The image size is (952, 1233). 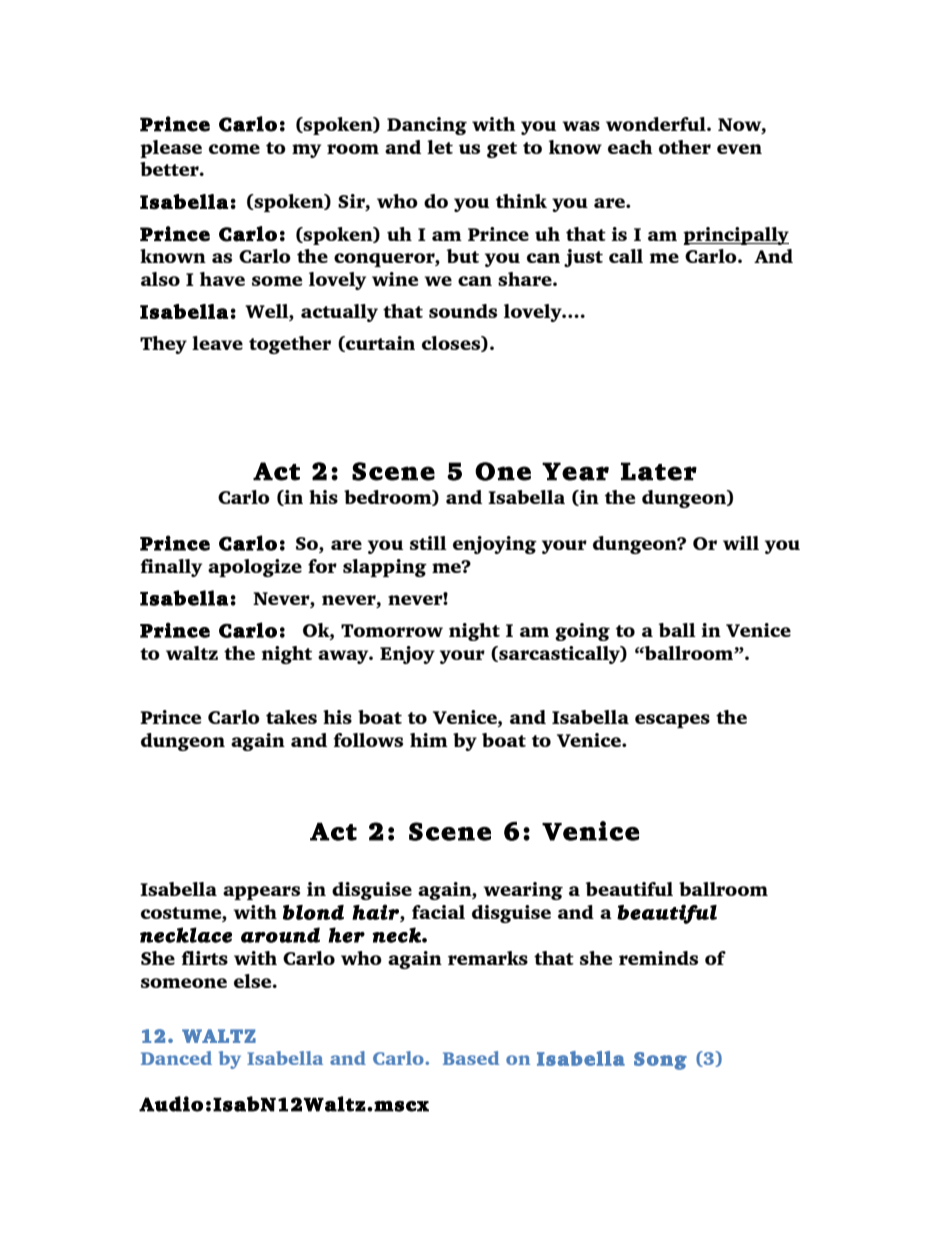 I want to click on other, so click(x=685, y=147).
